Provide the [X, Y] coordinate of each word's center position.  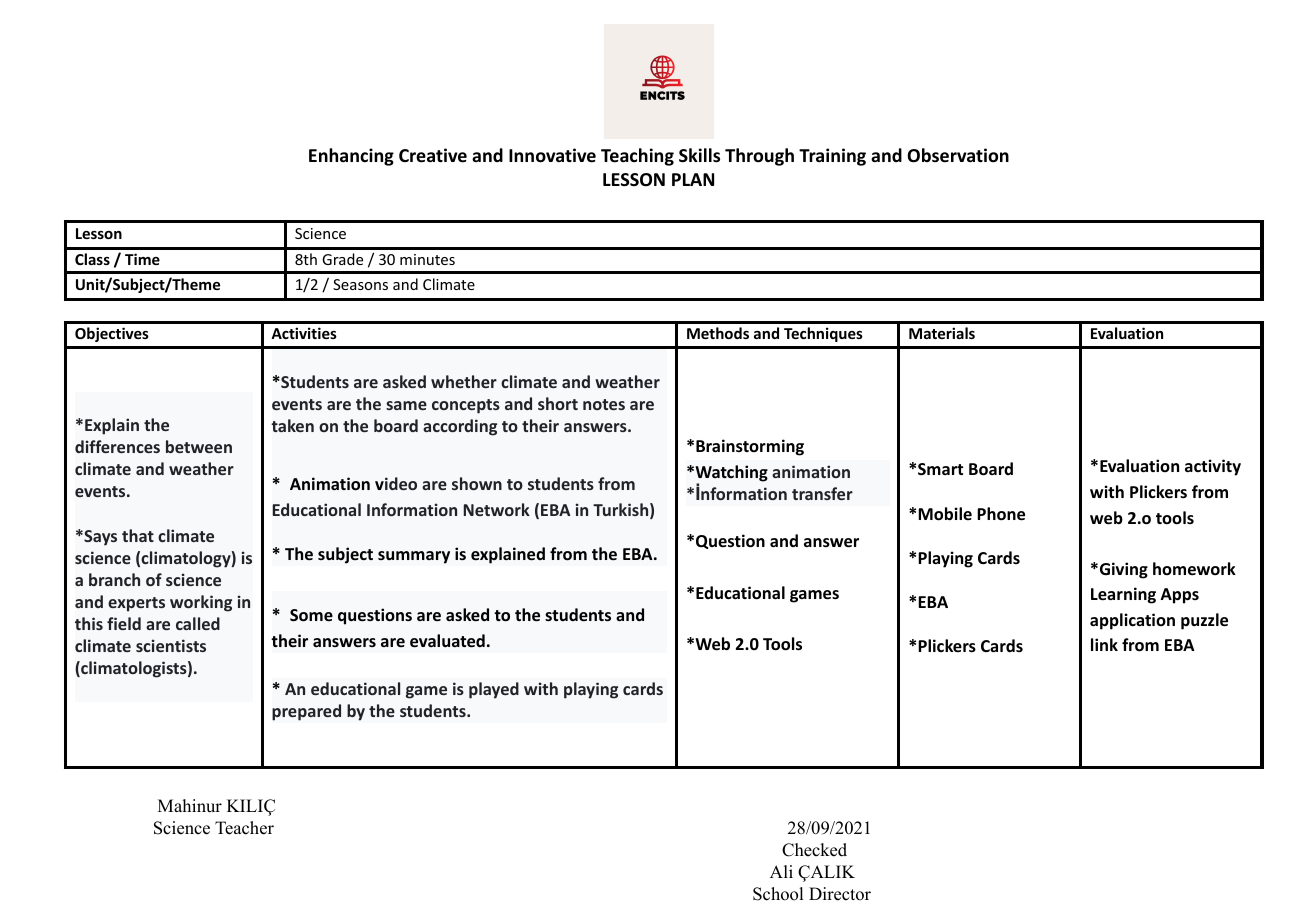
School [778, 894]
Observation [958, 155]
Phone [1001, 514]
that [138, 535]
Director [840, 894]
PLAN [693, 179]
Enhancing [351, 157]
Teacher [244, 828]
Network [497, 509]
